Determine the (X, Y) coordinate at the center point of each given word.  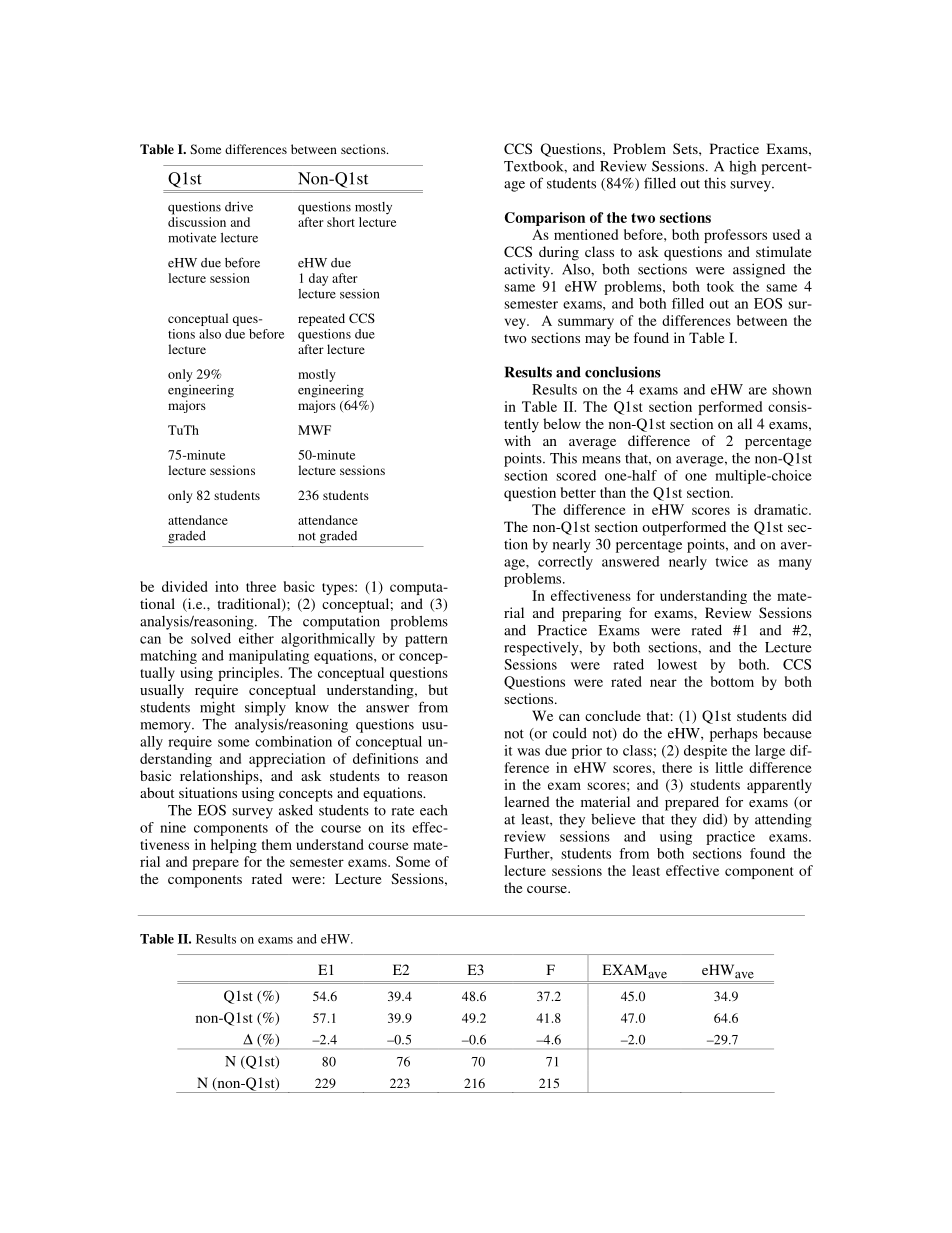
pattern (426, 641)
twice (731, 561)
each (434, 810)
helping (234, 846)
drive (239, 206)
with (517, 440)
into (227, 586)
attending (783, 820)
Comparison (545, 219)
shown (792, 389)
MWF (314, 430)
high (742, 168)
